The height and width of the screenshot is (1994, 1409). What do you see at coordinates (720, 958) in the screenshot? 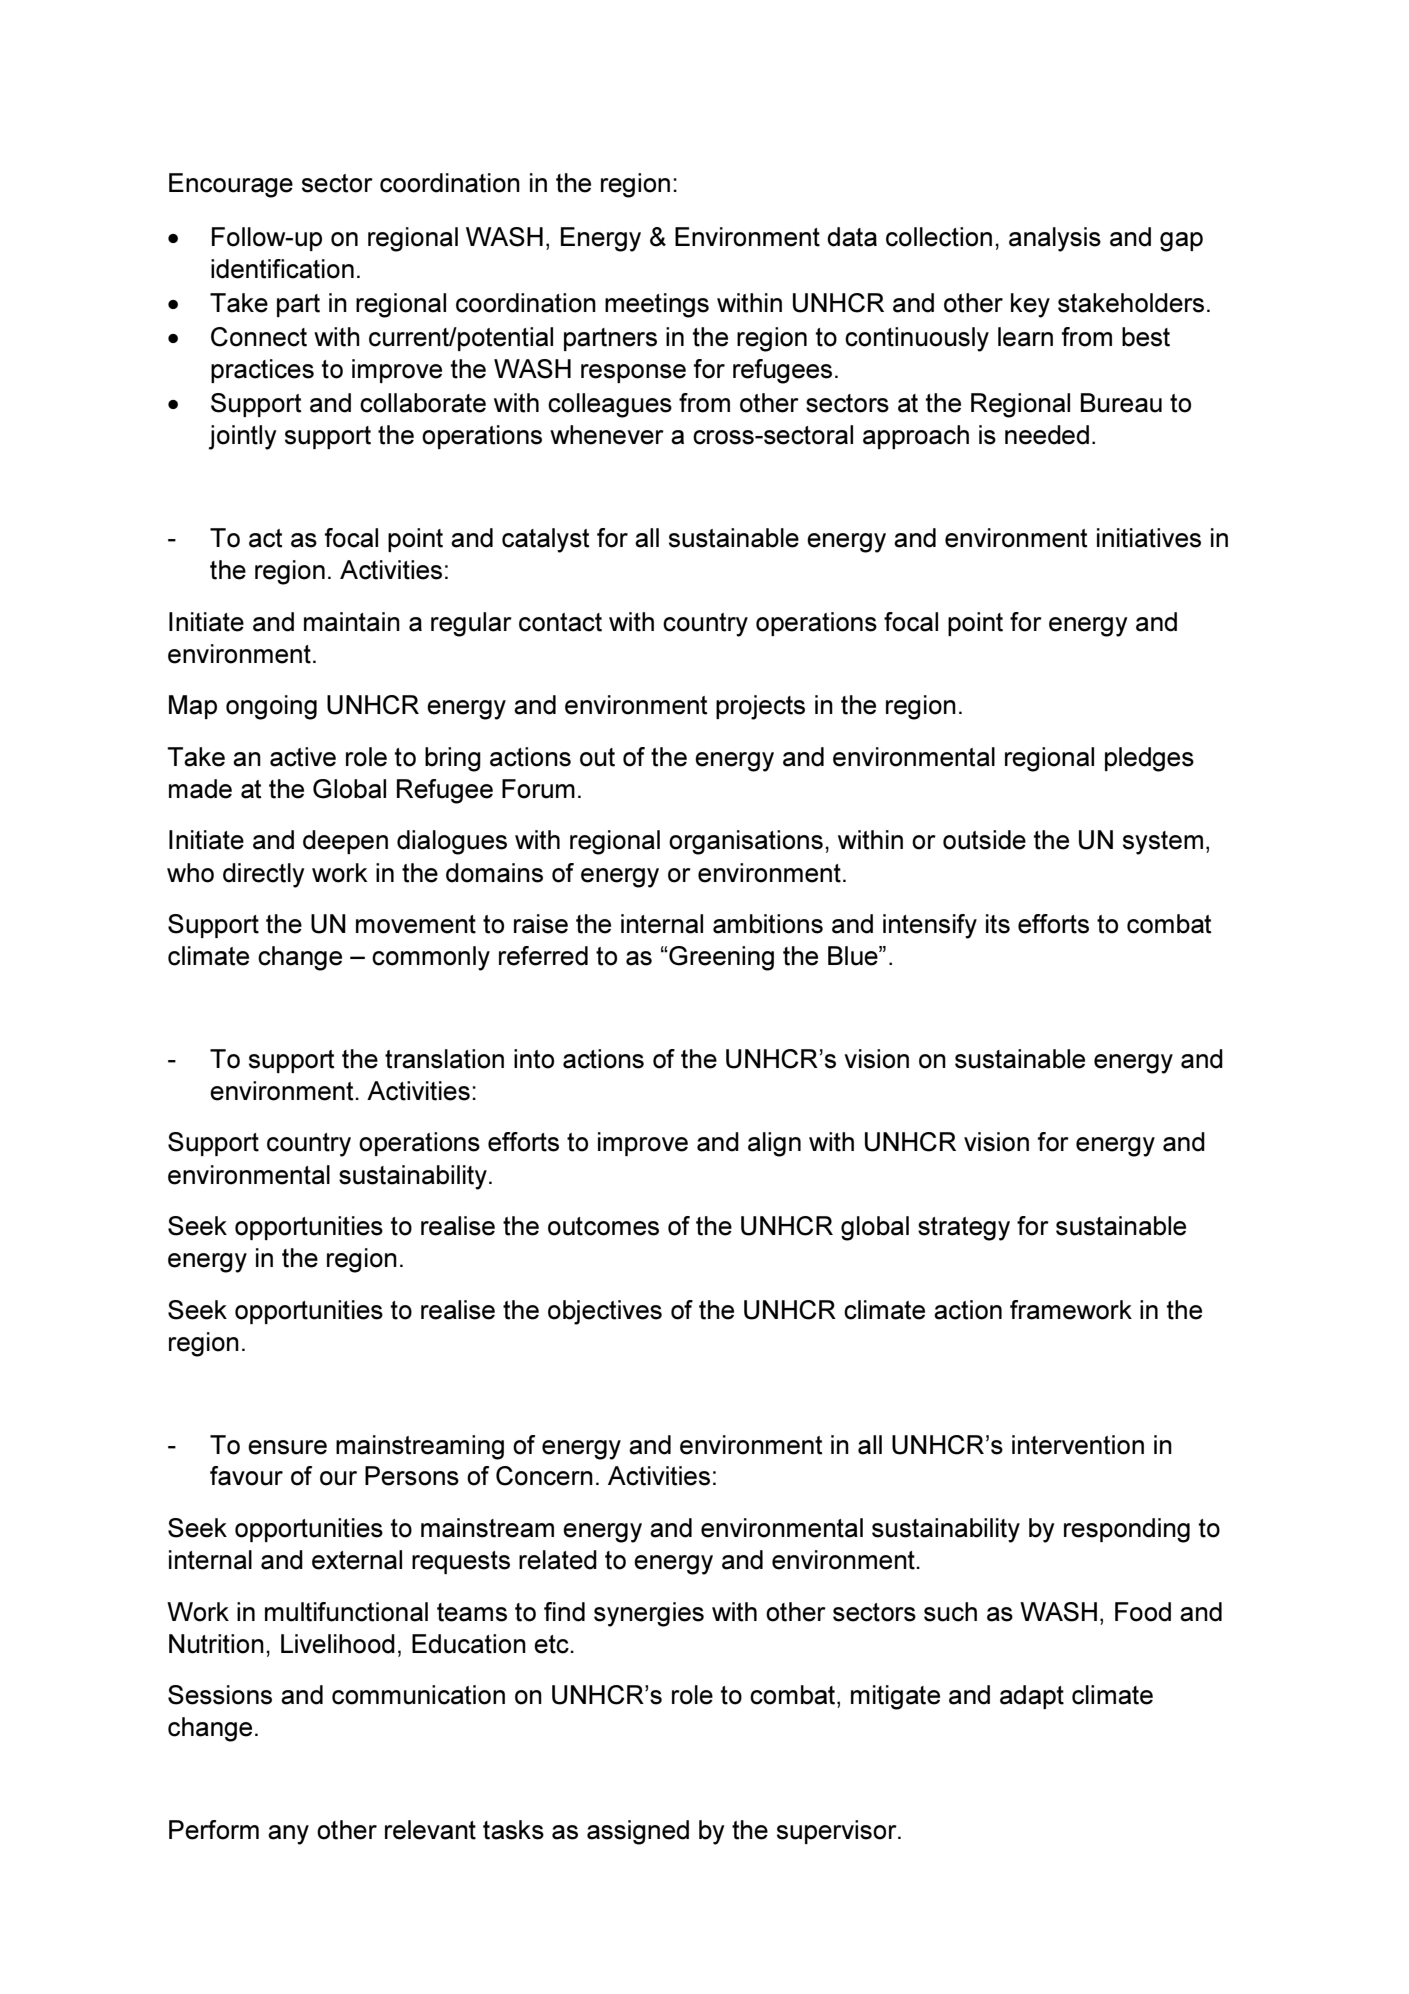
I see `Greening` at bounding box center [720, 958].
